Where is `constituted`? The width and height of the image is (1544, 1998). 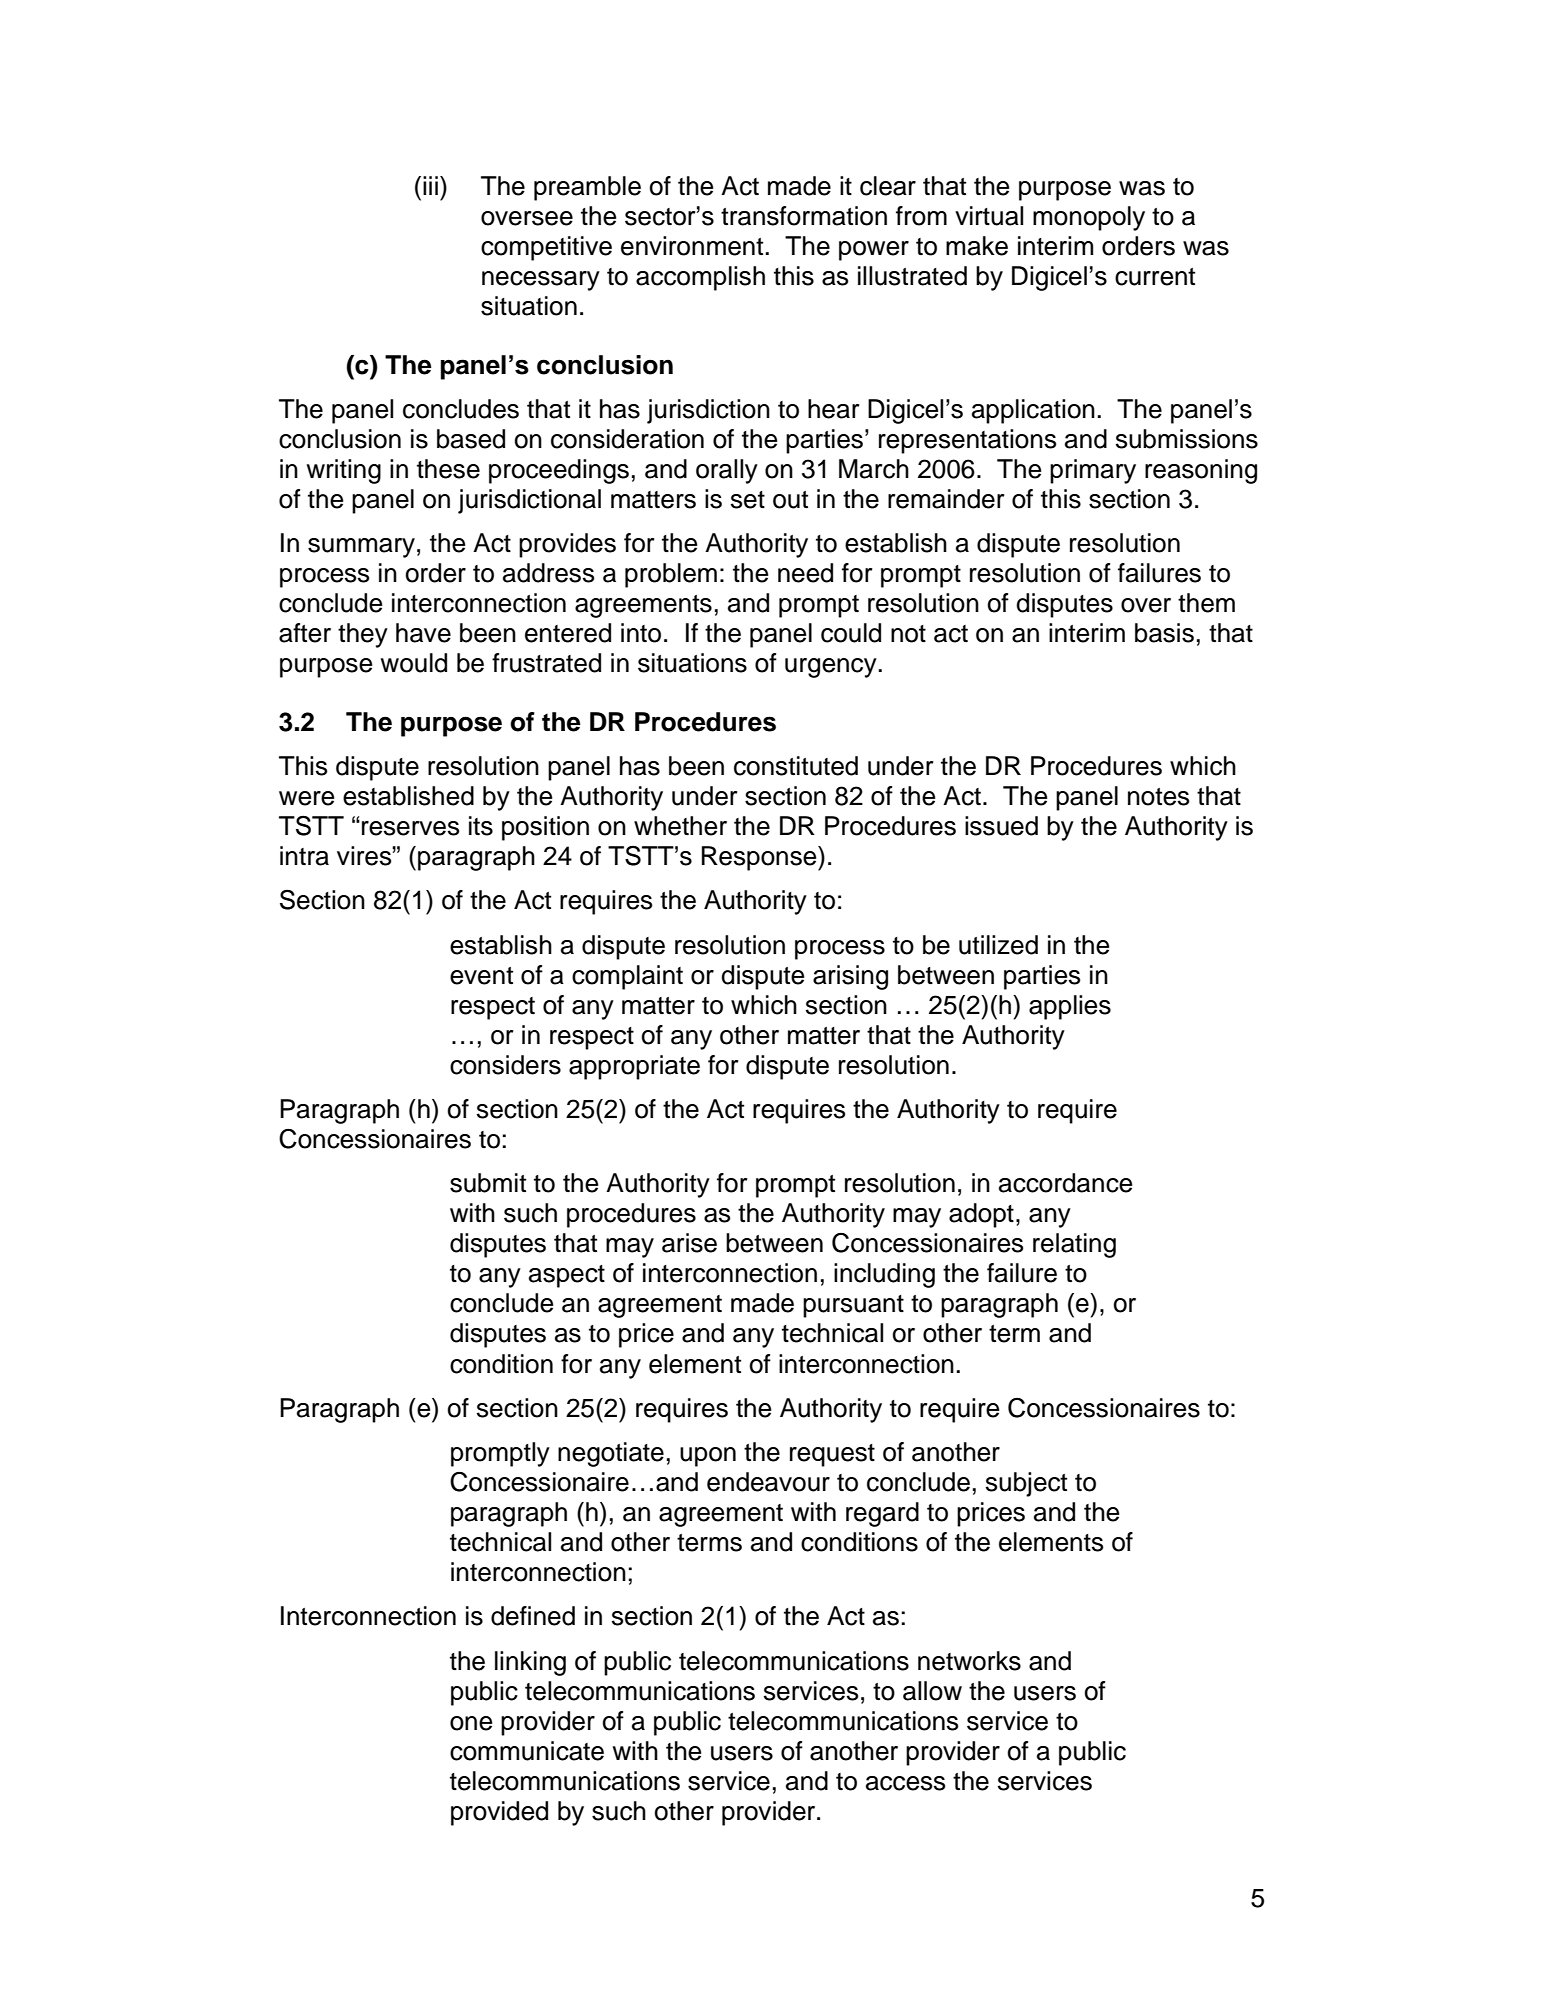
constituted is located at coordinates (796, 766).
